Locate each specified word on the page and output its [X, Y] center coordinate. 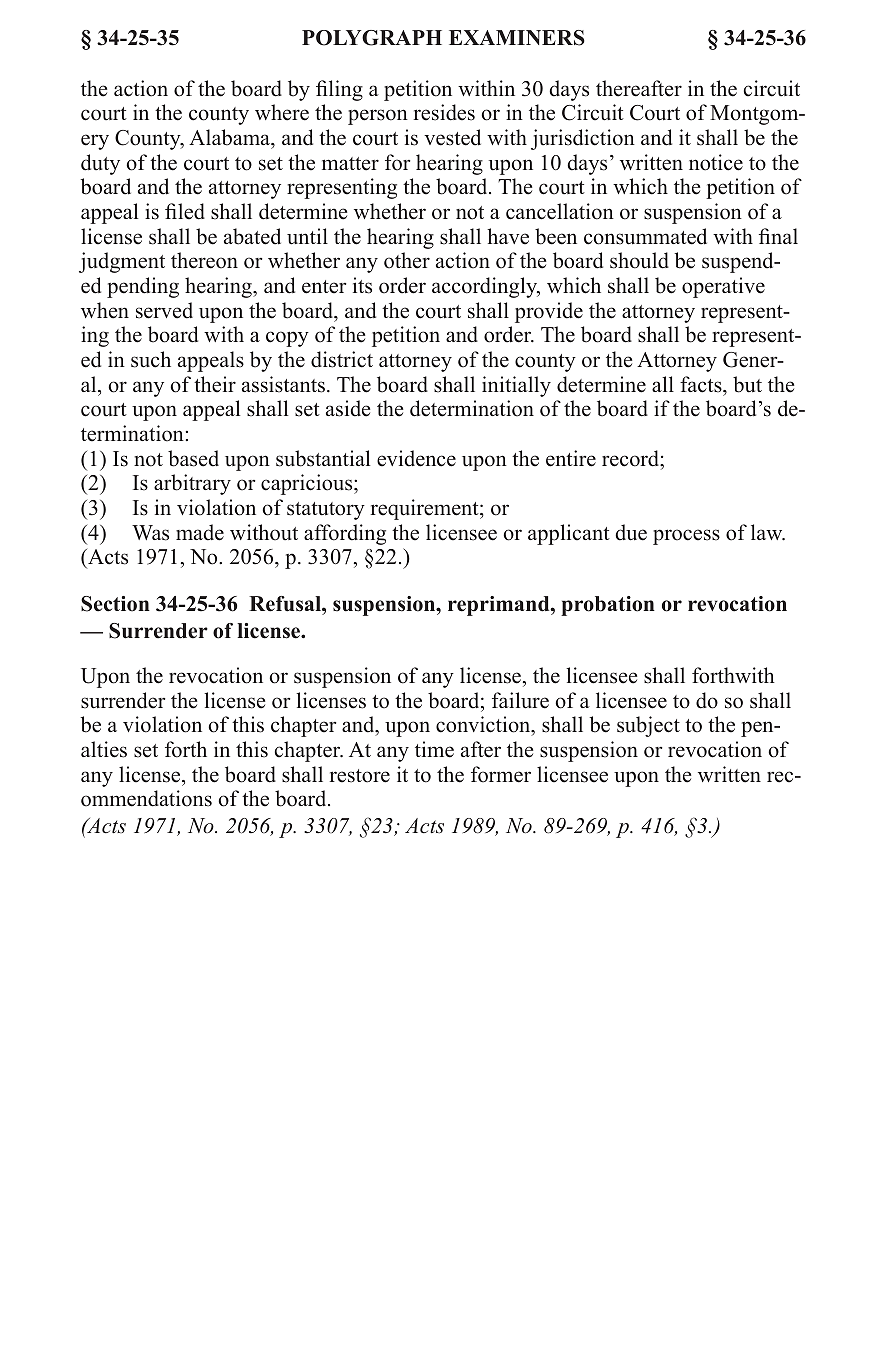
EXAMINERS [517, 38]
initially [516, 386]
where [282, 112]
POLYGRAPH [372, 38]
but [747, 384]
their [215, 384]
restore [360, 776]
